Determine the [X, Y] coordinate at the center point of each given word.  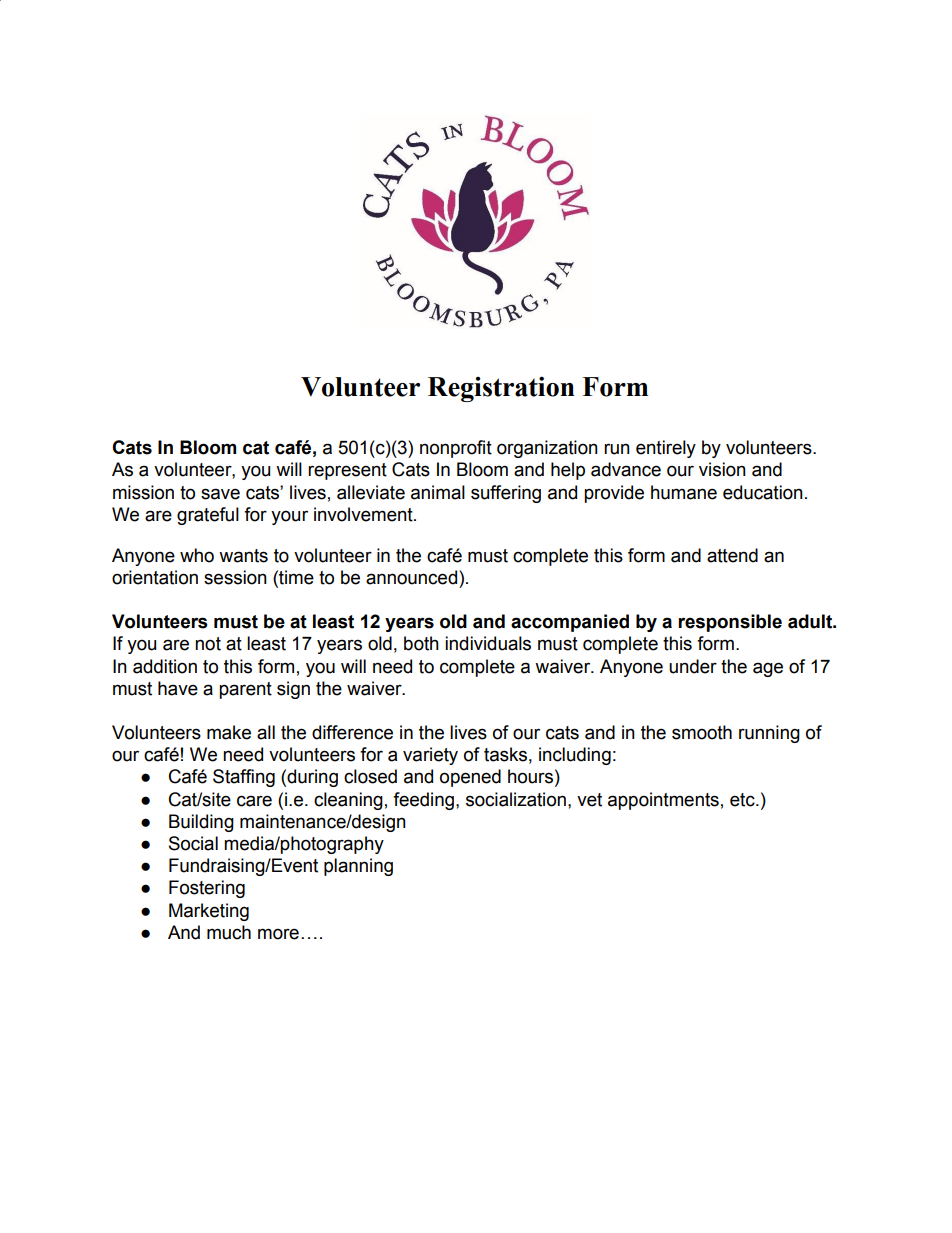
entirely [666, 449]
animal [438, 492]
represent [347, 471]
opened [470, 778]
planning [358, 867]
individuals [488, 643]
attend [732, 555]
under [693, 666]
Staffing [244, 778]
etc [743, 800]
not [208, 644]
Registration [501, 389]
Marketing [209, 912]
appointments [663, 801]
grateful [208, 516]
